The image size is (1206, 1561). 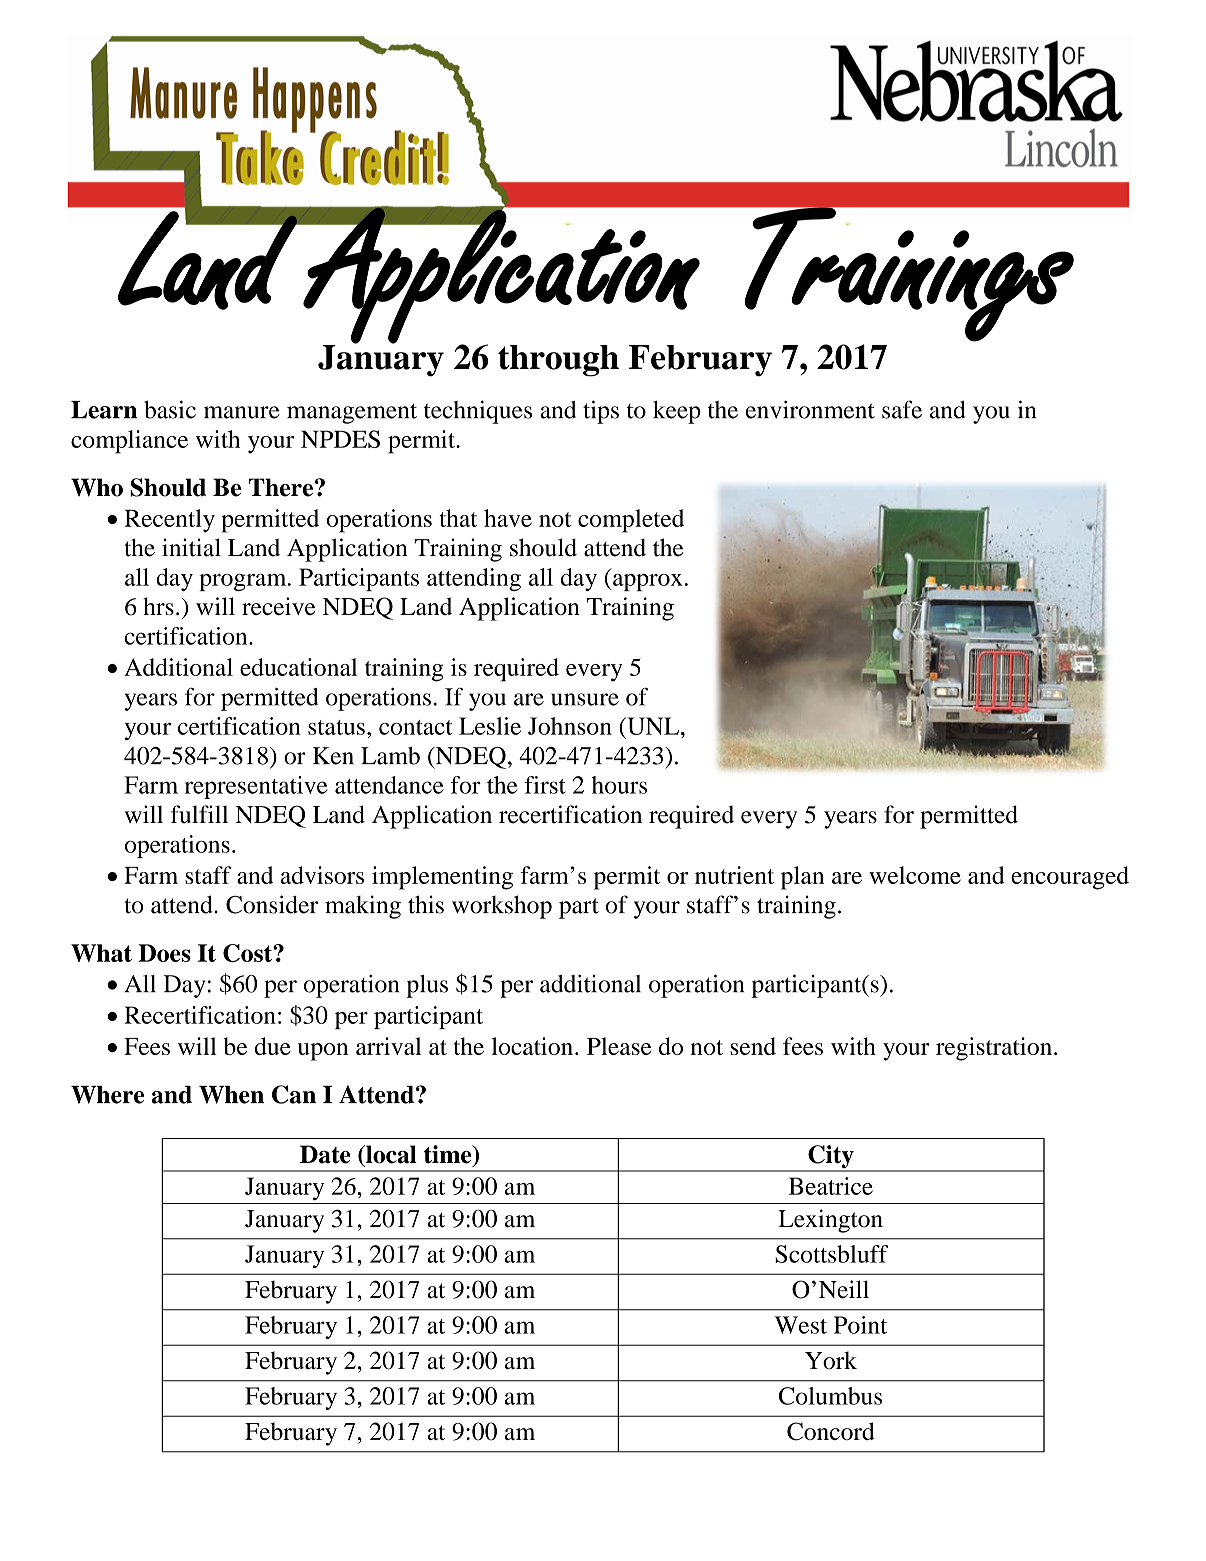 What do you see at coordinates (902, 409) in the document?
I see `safe` at bounding box center [902, 409].
